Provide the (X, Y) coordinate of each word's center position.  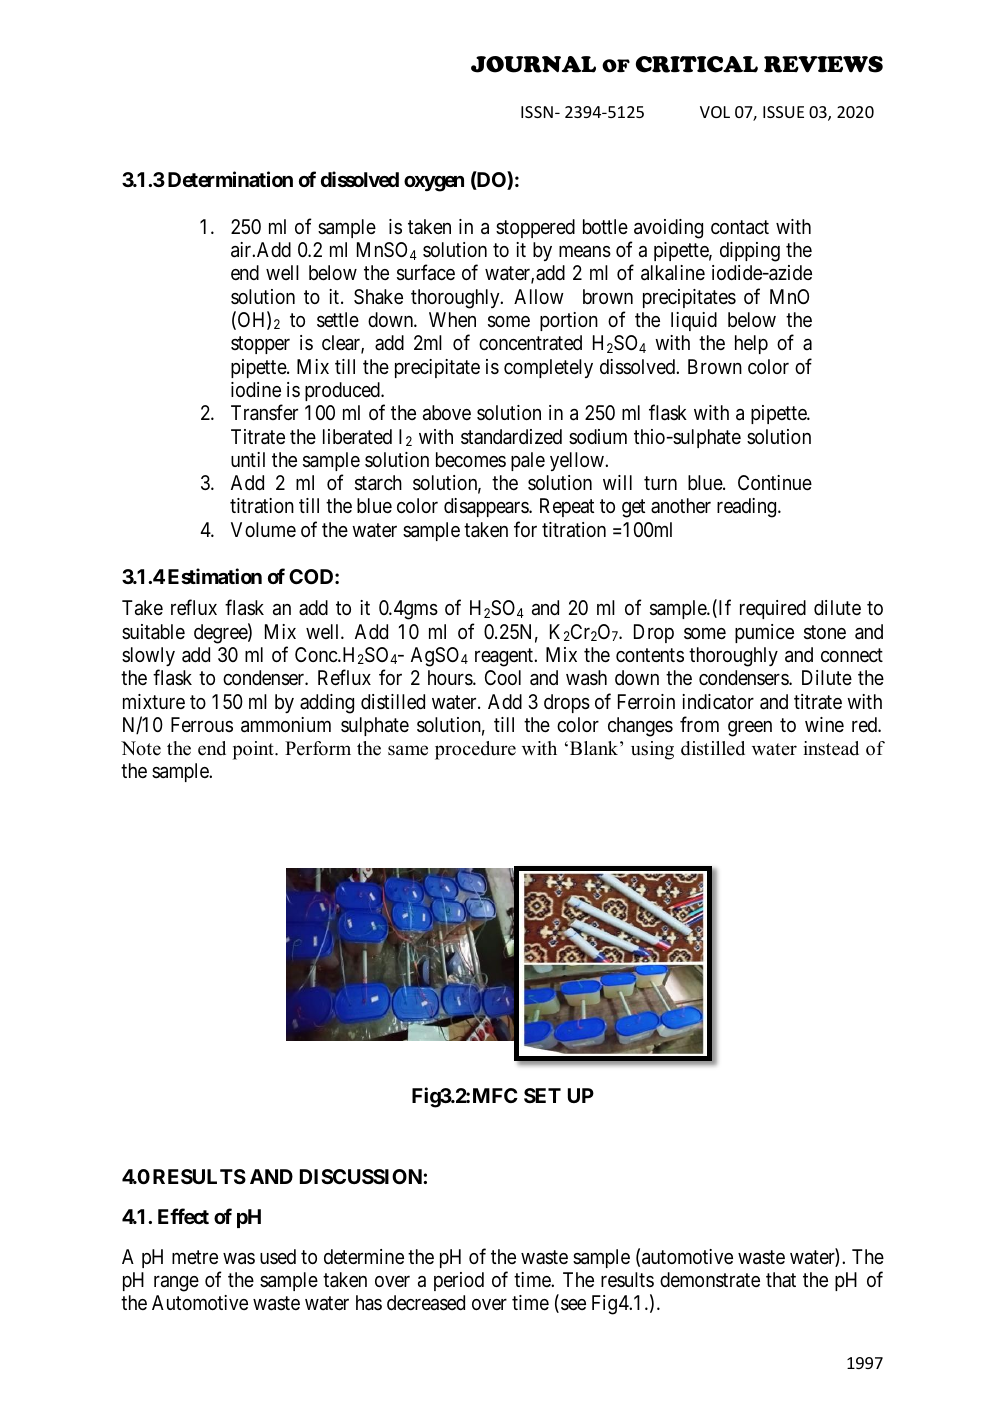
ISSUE (783, 112)
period (459, 1281)
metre (195, 1257)
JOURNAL (533, 64)
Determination (230, 179)
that (781, 1279)
